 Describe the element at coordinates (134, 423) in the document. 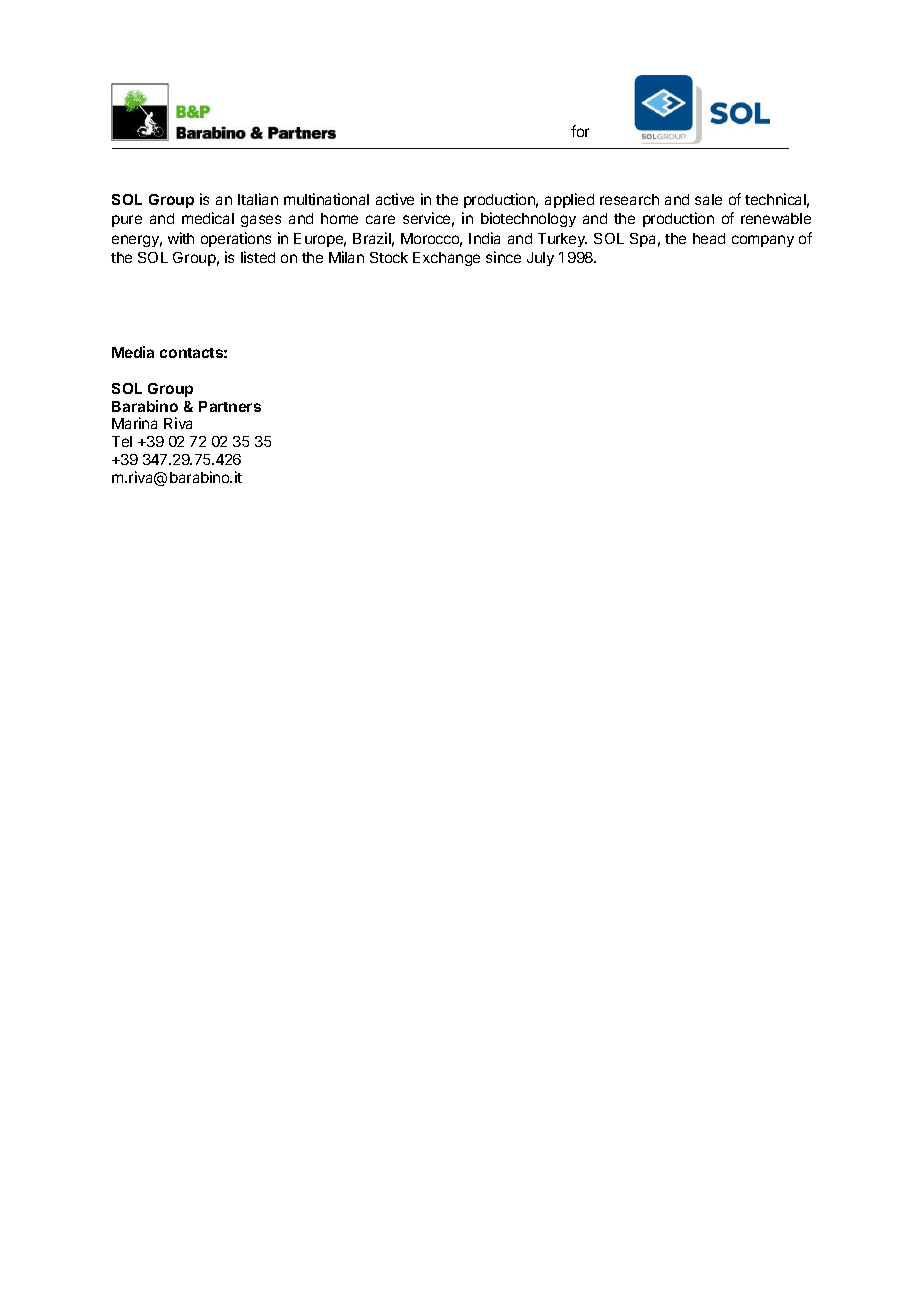

I see `Marina` at that location.
